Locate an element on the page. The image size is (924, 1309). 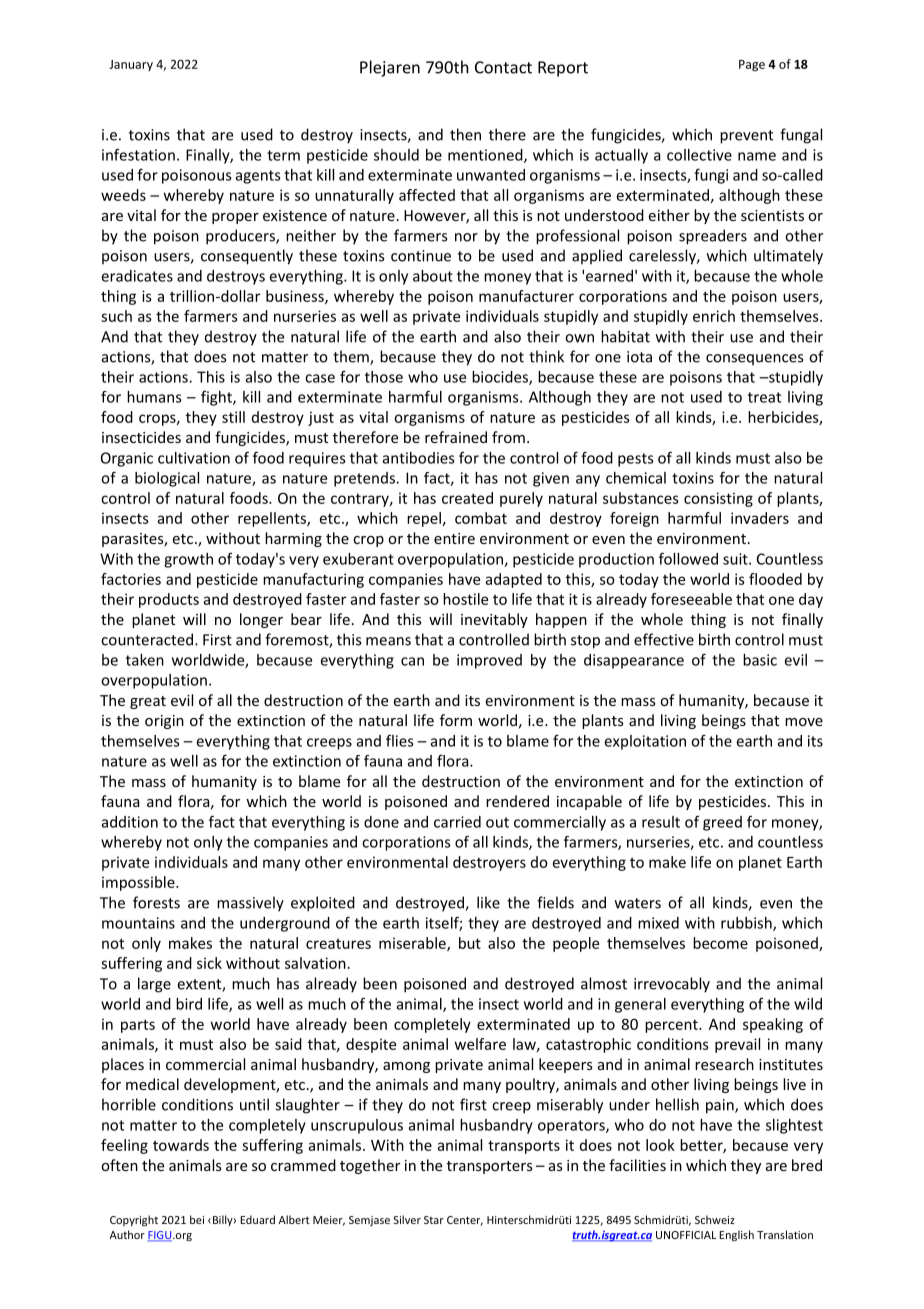
improved is located at coordinates (489, 661).
